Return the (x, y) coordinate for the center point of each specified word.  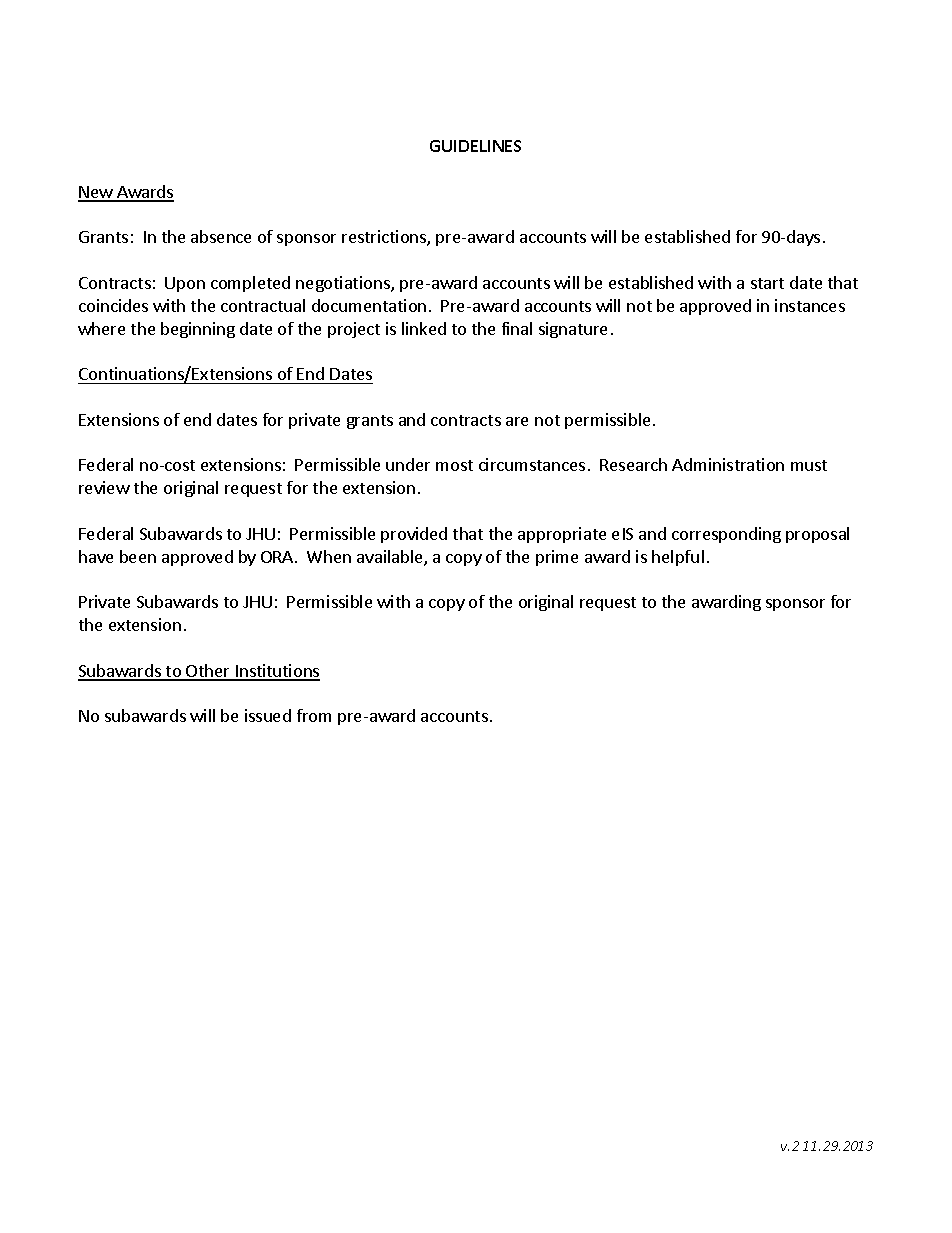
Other (208, 672)
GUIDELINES (475, 146)
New (96, 193)
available (391, 558)
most (454, 465)
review (104, 487)
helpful (678, 558)
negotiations (344, 284)
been (138, 556)
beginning (198, 330)
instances (810, 305)
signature (573, 330)
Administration (728, 464)
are (517, 421)
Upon (185, 284)
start (767, 283)
